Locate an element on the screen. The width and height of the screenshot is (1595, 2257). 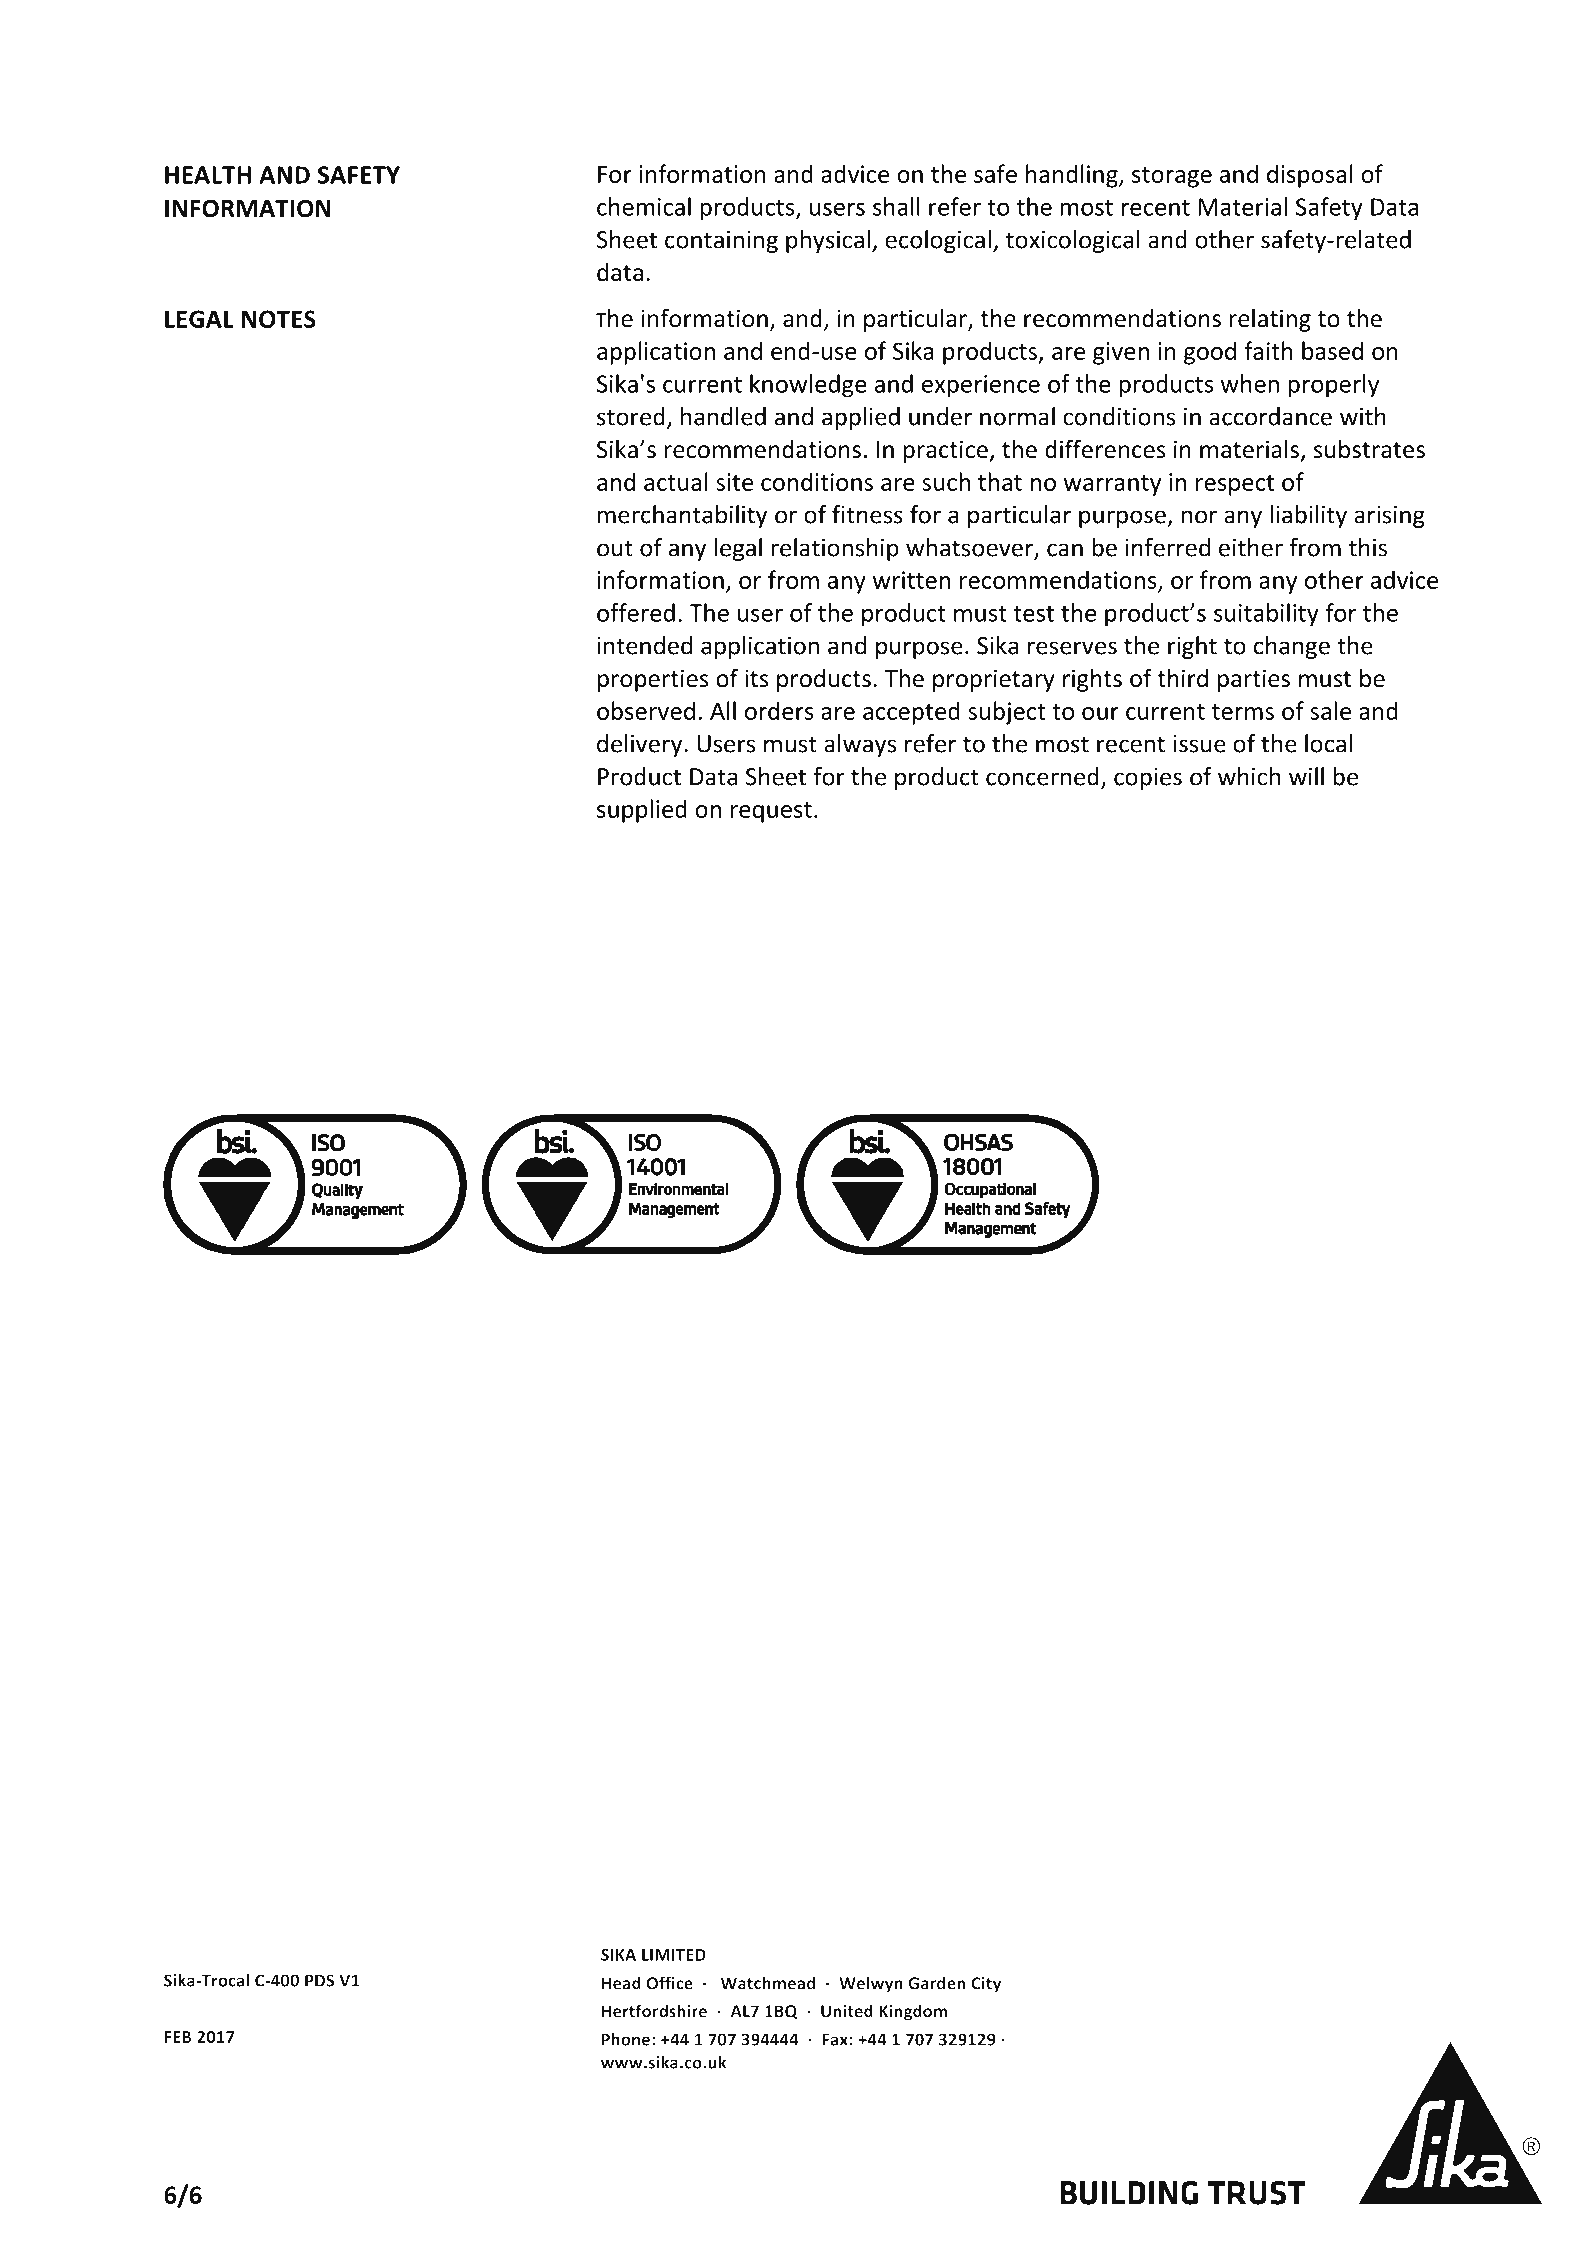
disposal is located at coordinates (1309, 176).
